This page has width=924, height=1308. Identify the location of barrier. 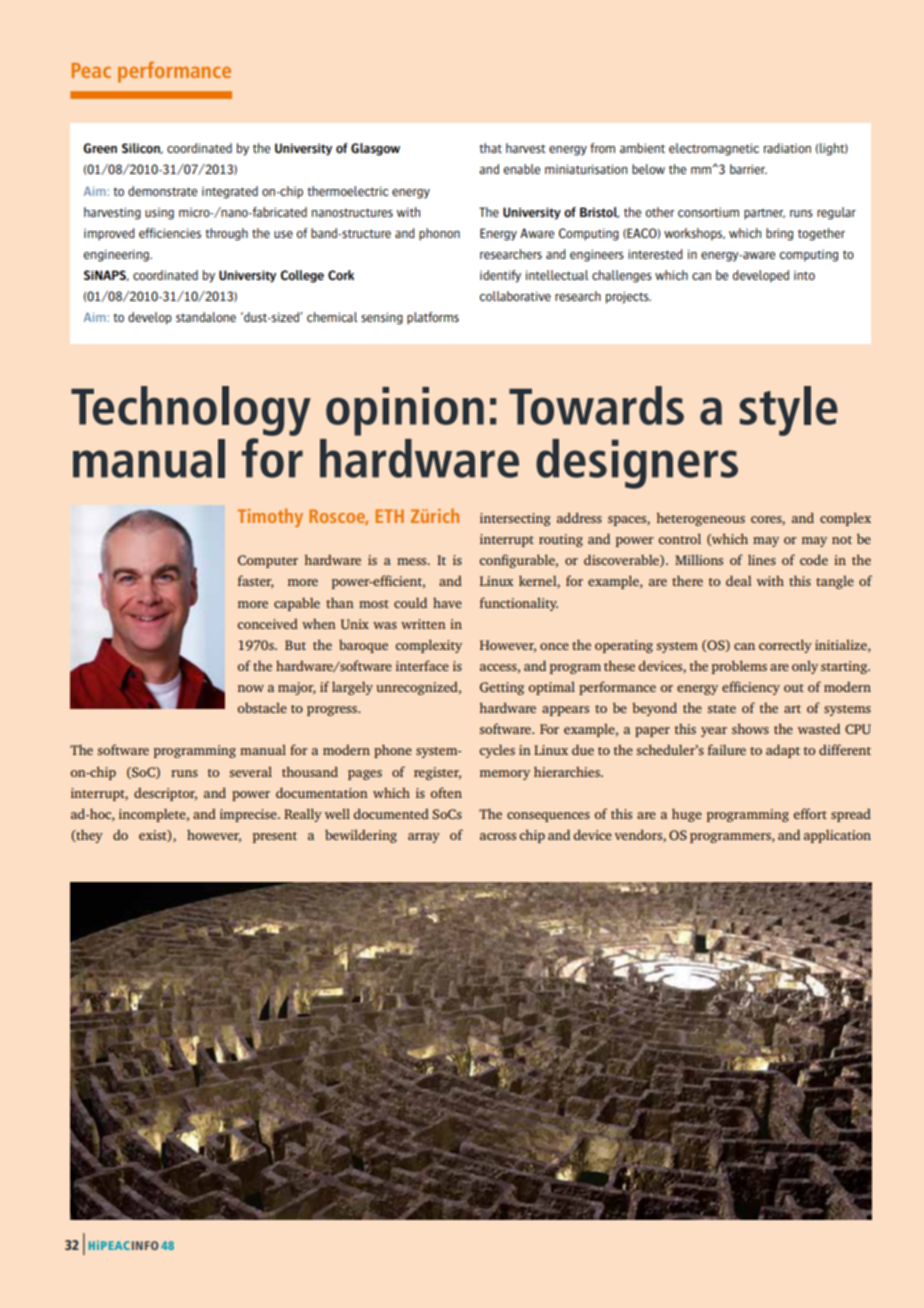
(748, 169).
